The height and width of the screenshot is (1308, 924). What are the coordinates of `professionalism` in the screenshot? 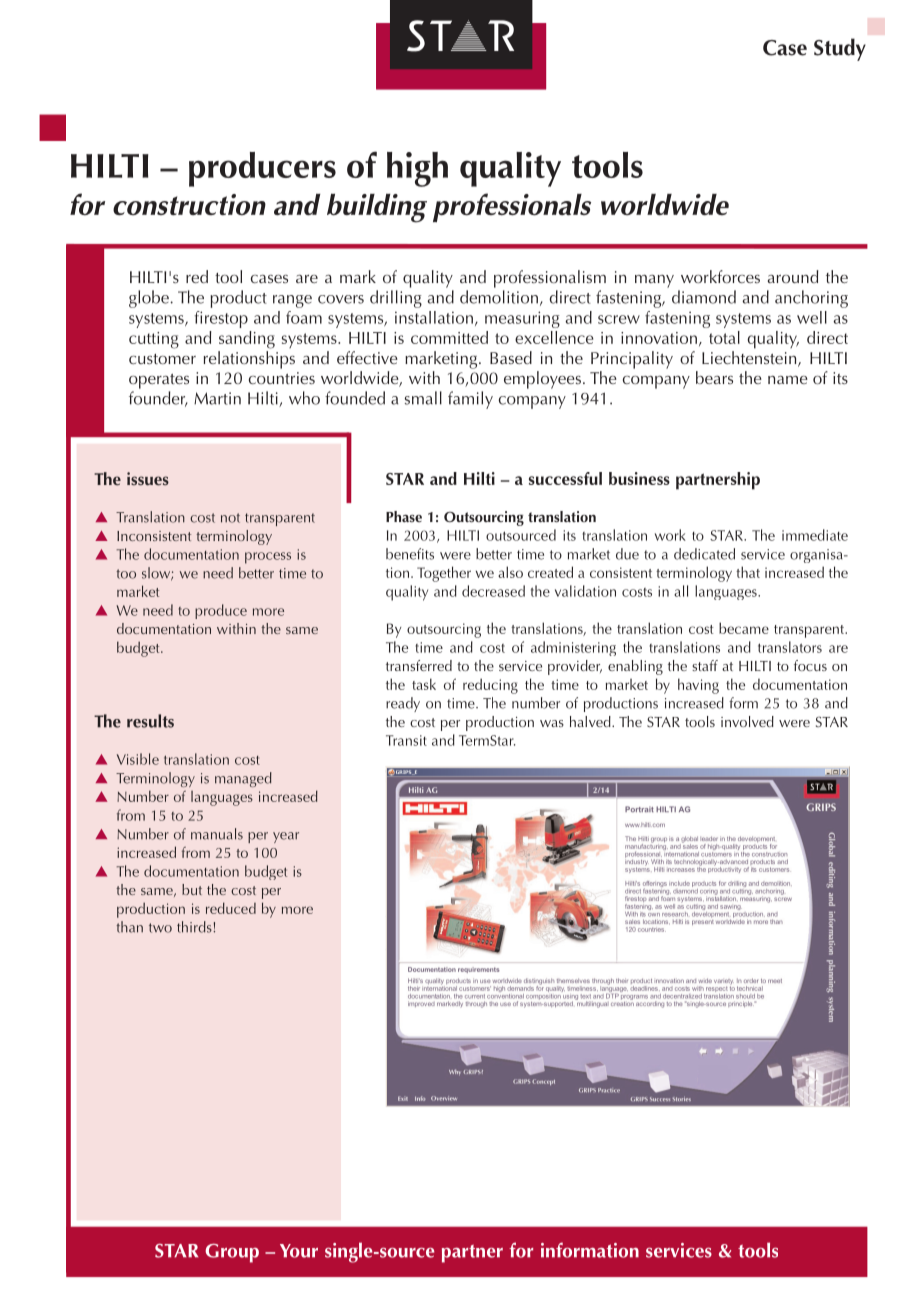 It's located at (550, 279).
